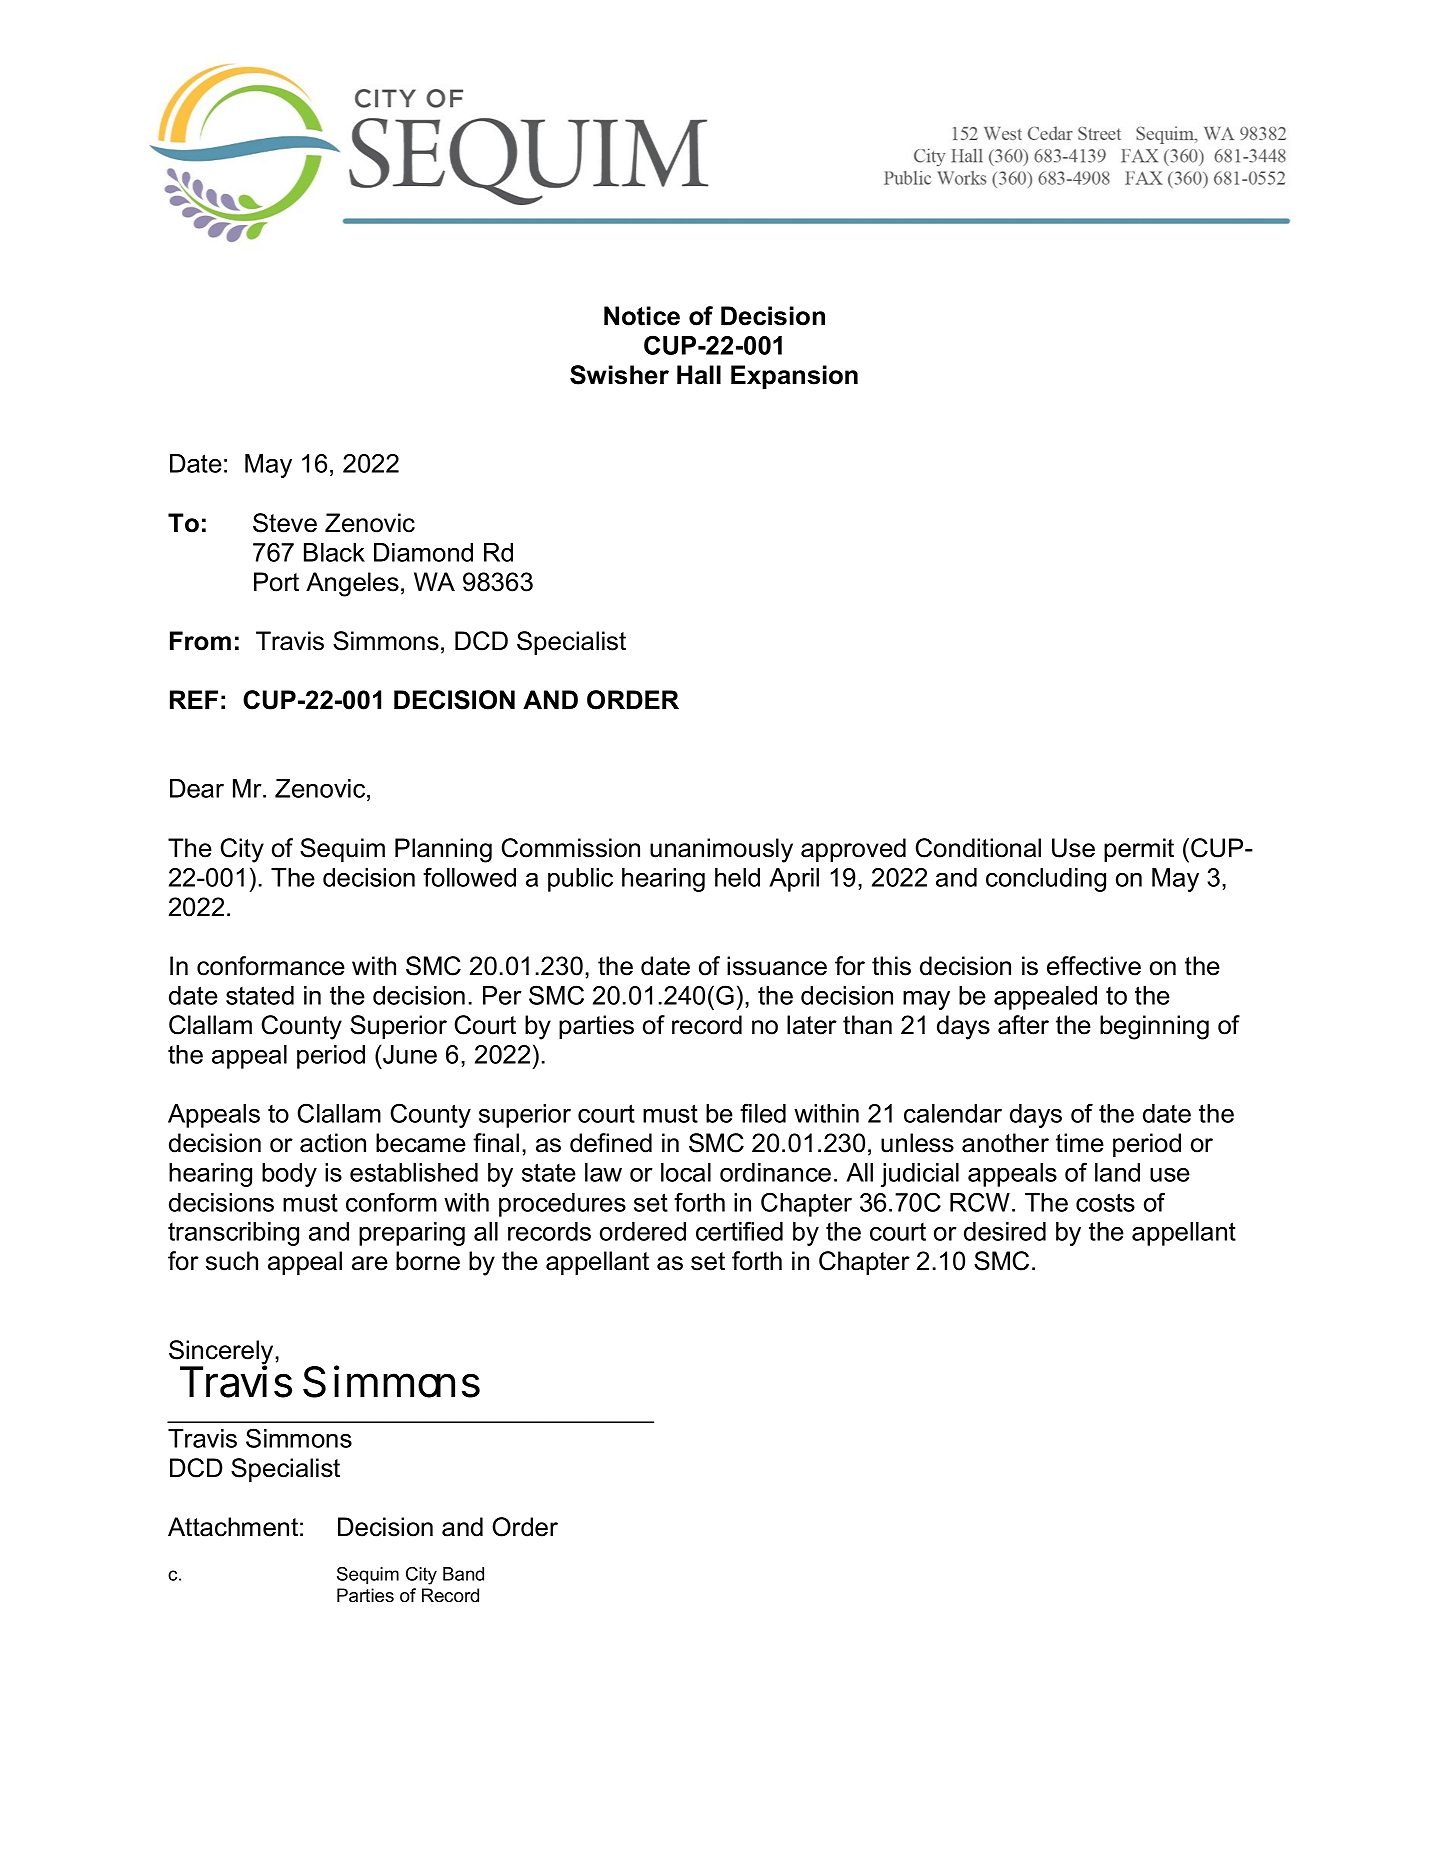 Image resolution: width=1429 pixels, height=1849 pixels. What do you see at coordinates (463, 1574) in the image?
I see `Band` at bounding box center [463, 1574].
